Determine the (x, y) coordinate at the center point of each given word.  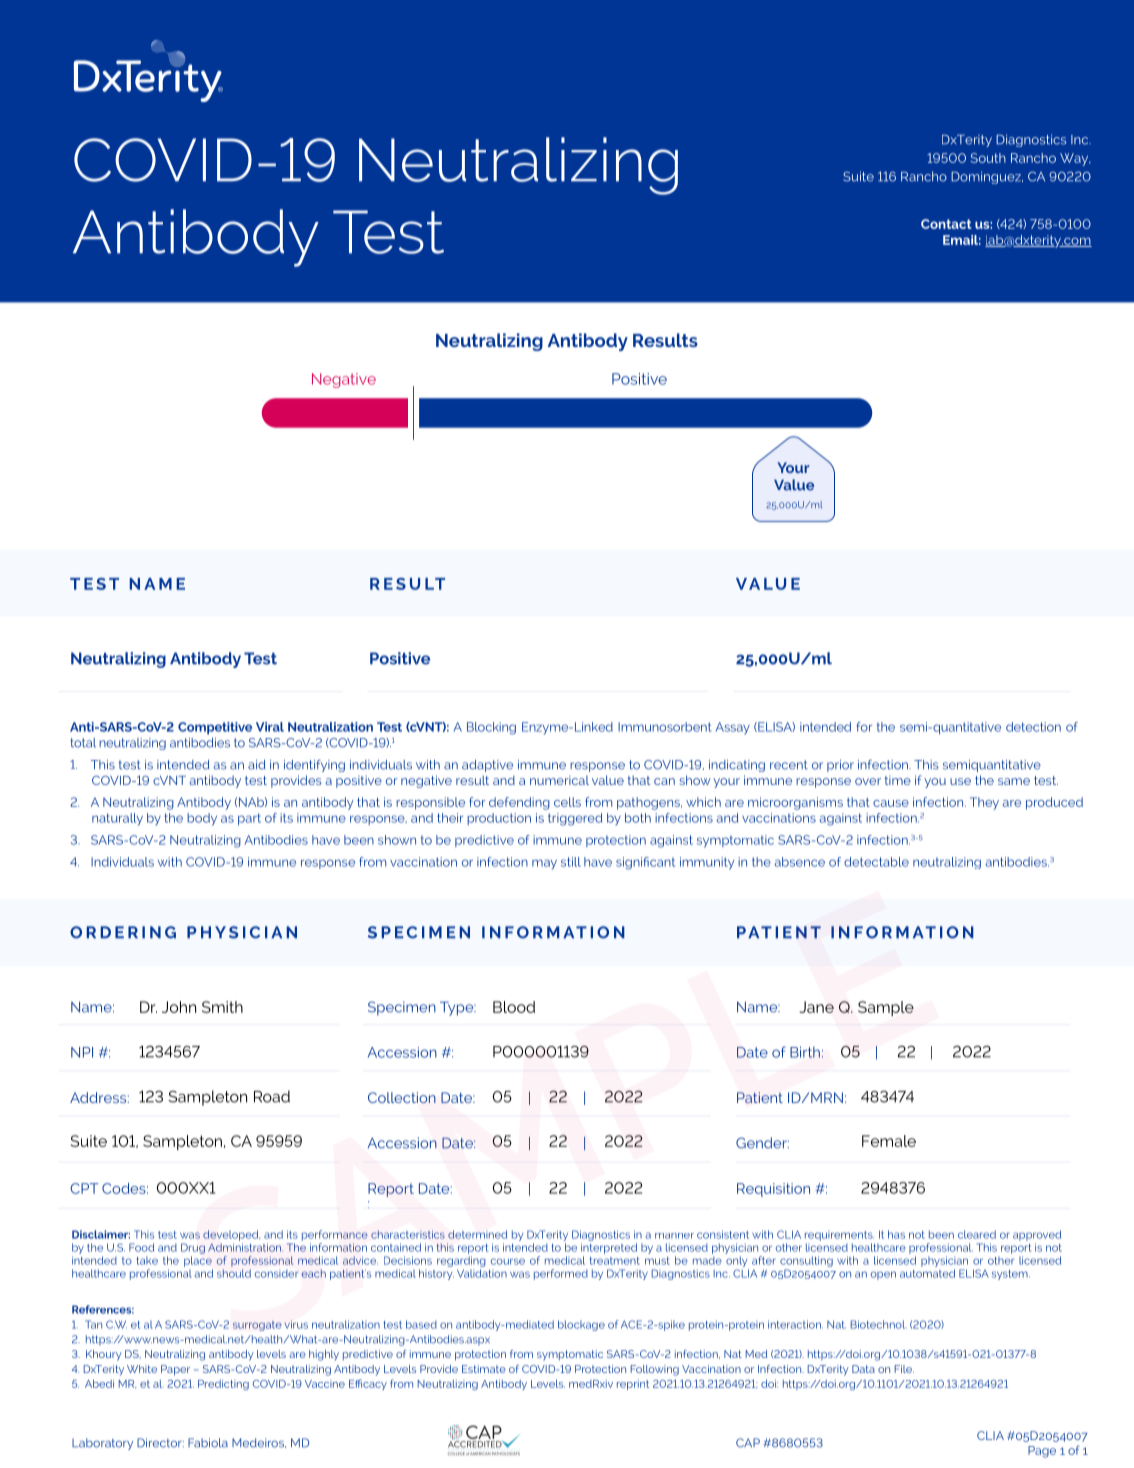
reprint (633, 1385)
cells (567, 802)
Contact (946, 224)
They (984, 803)
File (904, 1369)
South (988, 158)
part (249, 819)
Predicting (223, 1384)
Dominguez (987, 177)
